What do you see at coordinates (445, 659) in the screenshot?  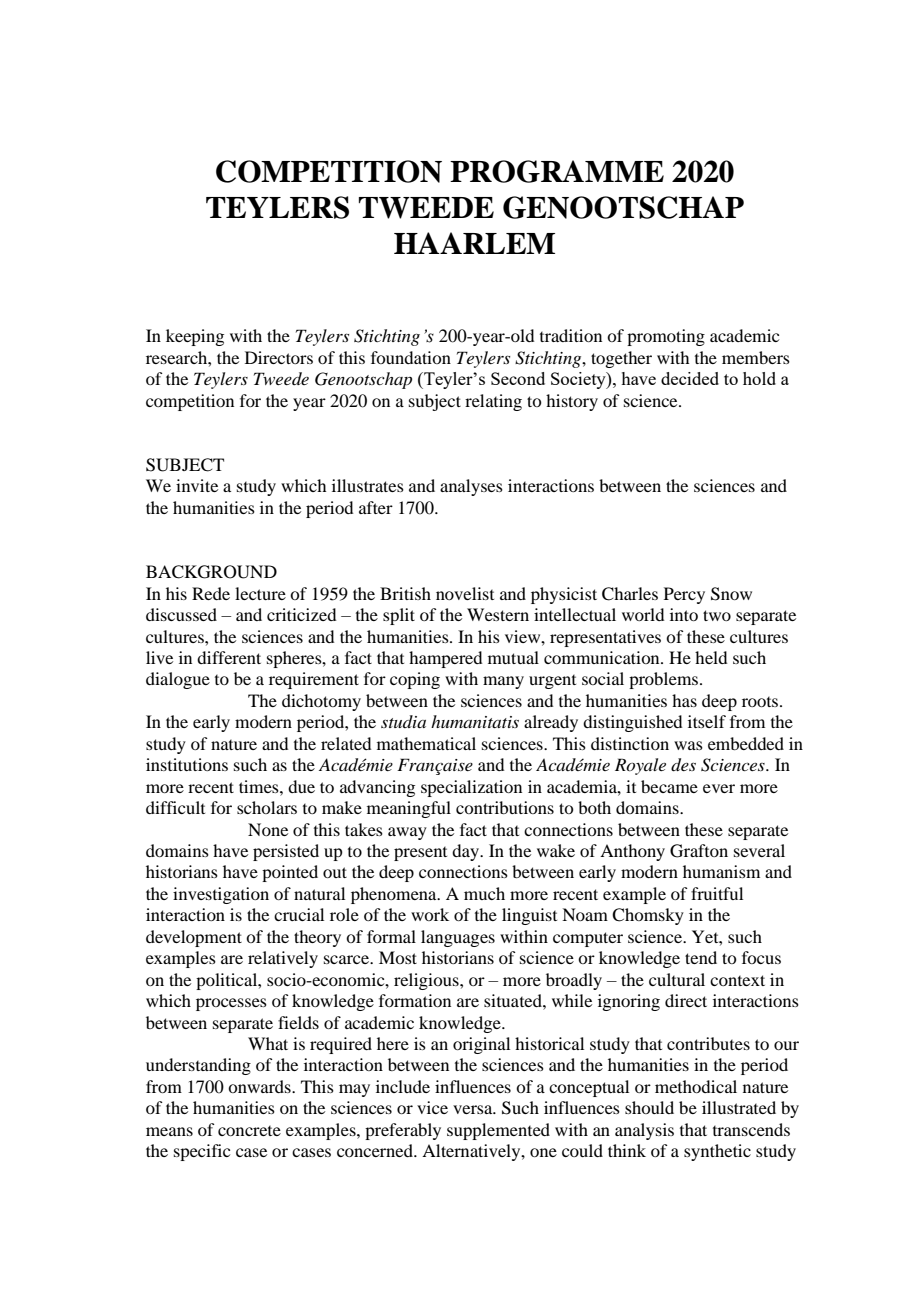 I see `hampered` at bounding box center [445, 659].
